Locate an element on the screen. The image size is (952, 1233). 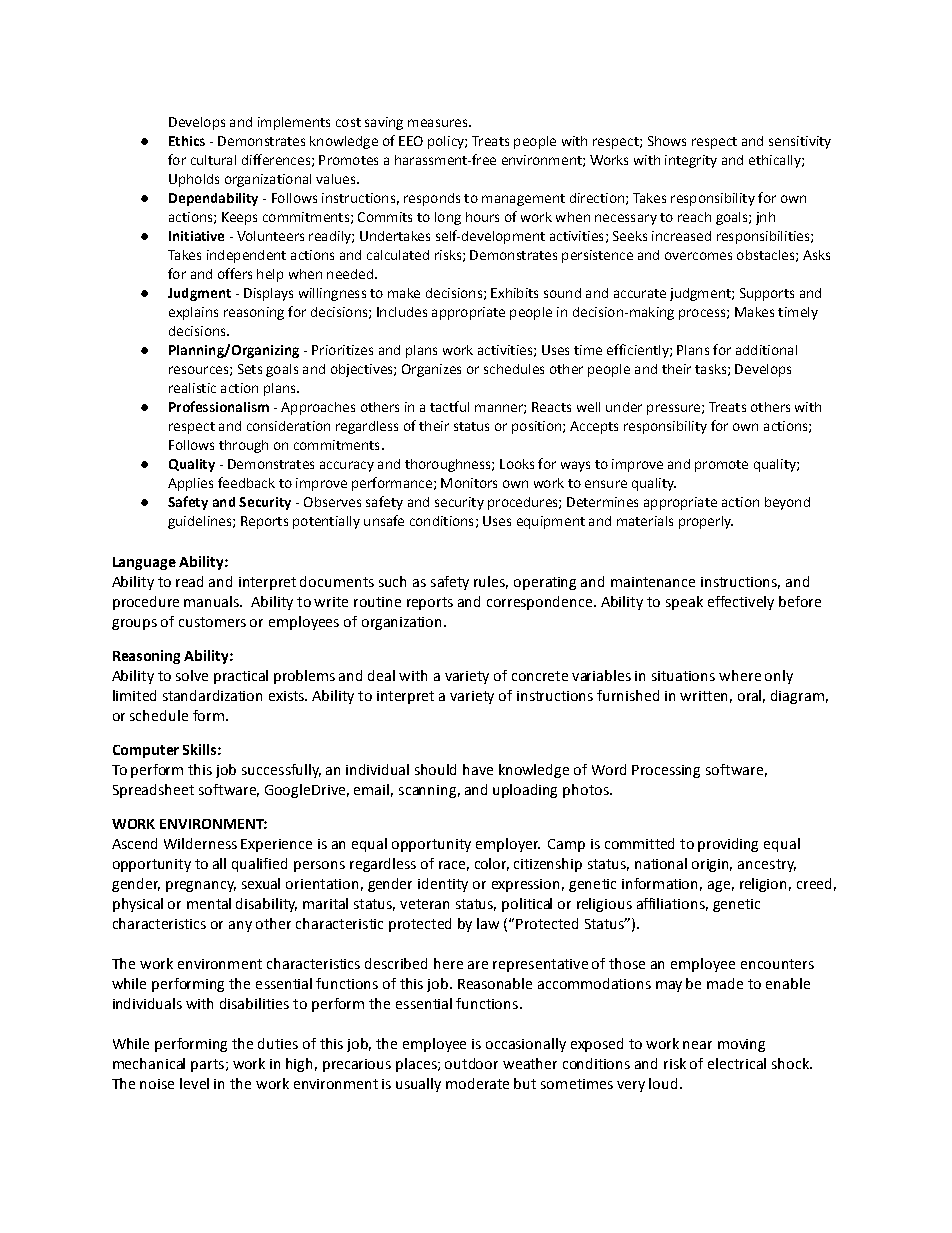
outdoor is located at coordinates (471, 1063).
